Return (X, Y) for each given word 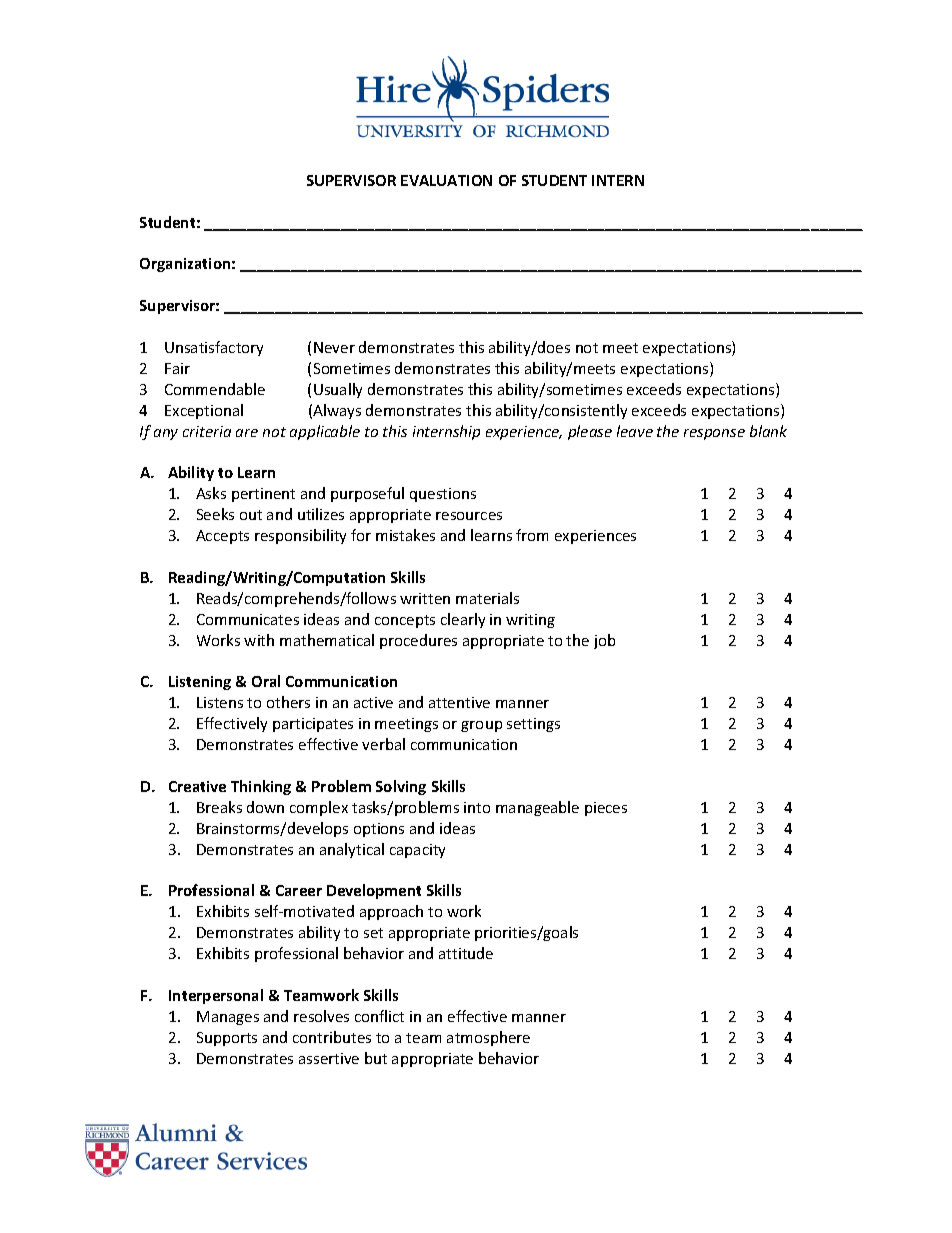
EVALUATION (446, 180)
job (604, 641)
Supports (227, 1039)
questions (443, 495)
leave (635, 431)
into (477, 807)
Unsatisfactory (214, 348)
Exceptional (204, 411)
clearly (463, 620)
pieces (606, 809)
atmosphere (488, 1038)
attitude (466, 953)
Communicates (248, 619)
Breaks (219, 807)
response (714, 434)
